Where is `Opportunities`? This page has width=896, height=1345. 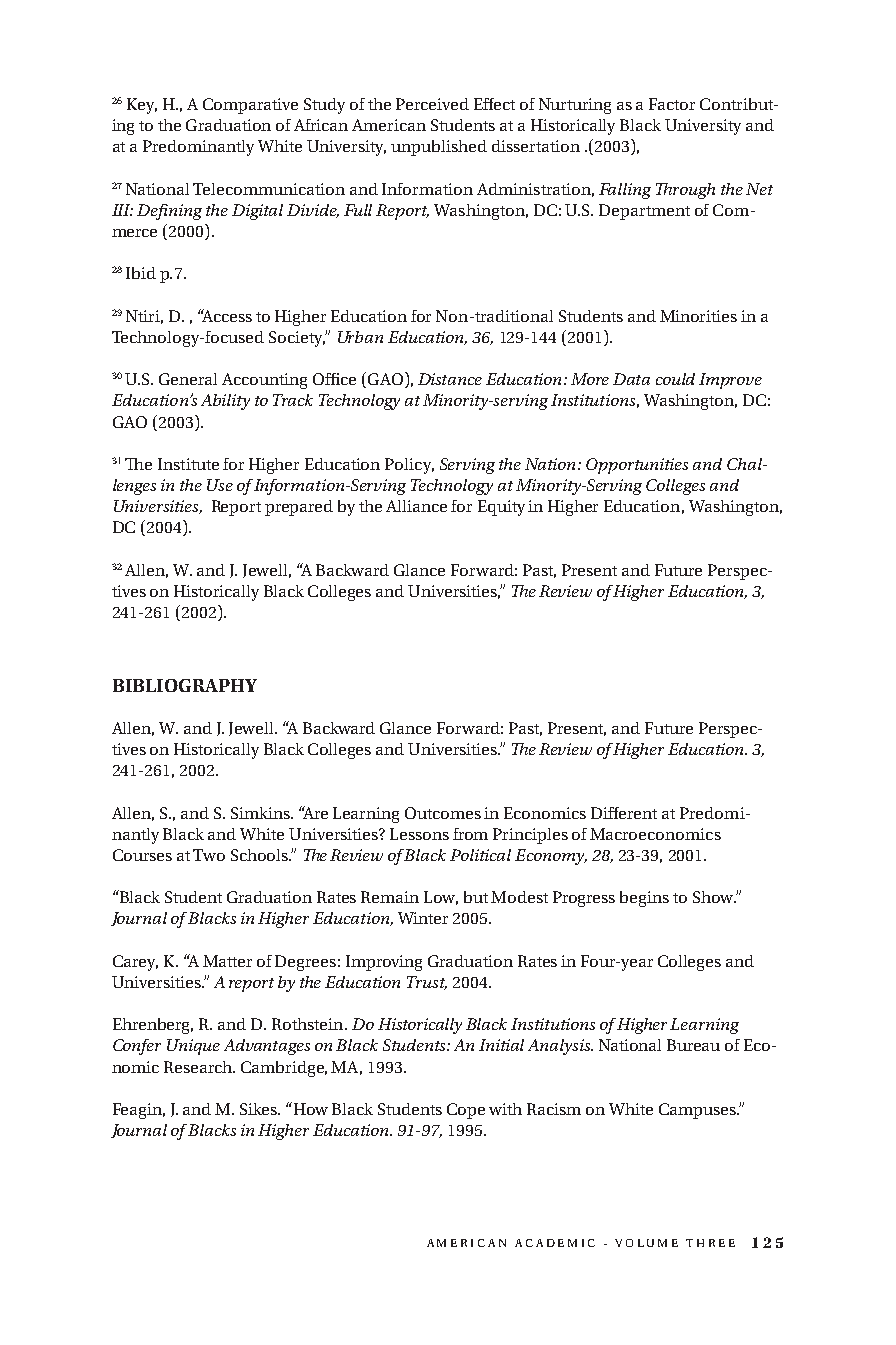
Opportunities is located at coordinates (637, 466).
